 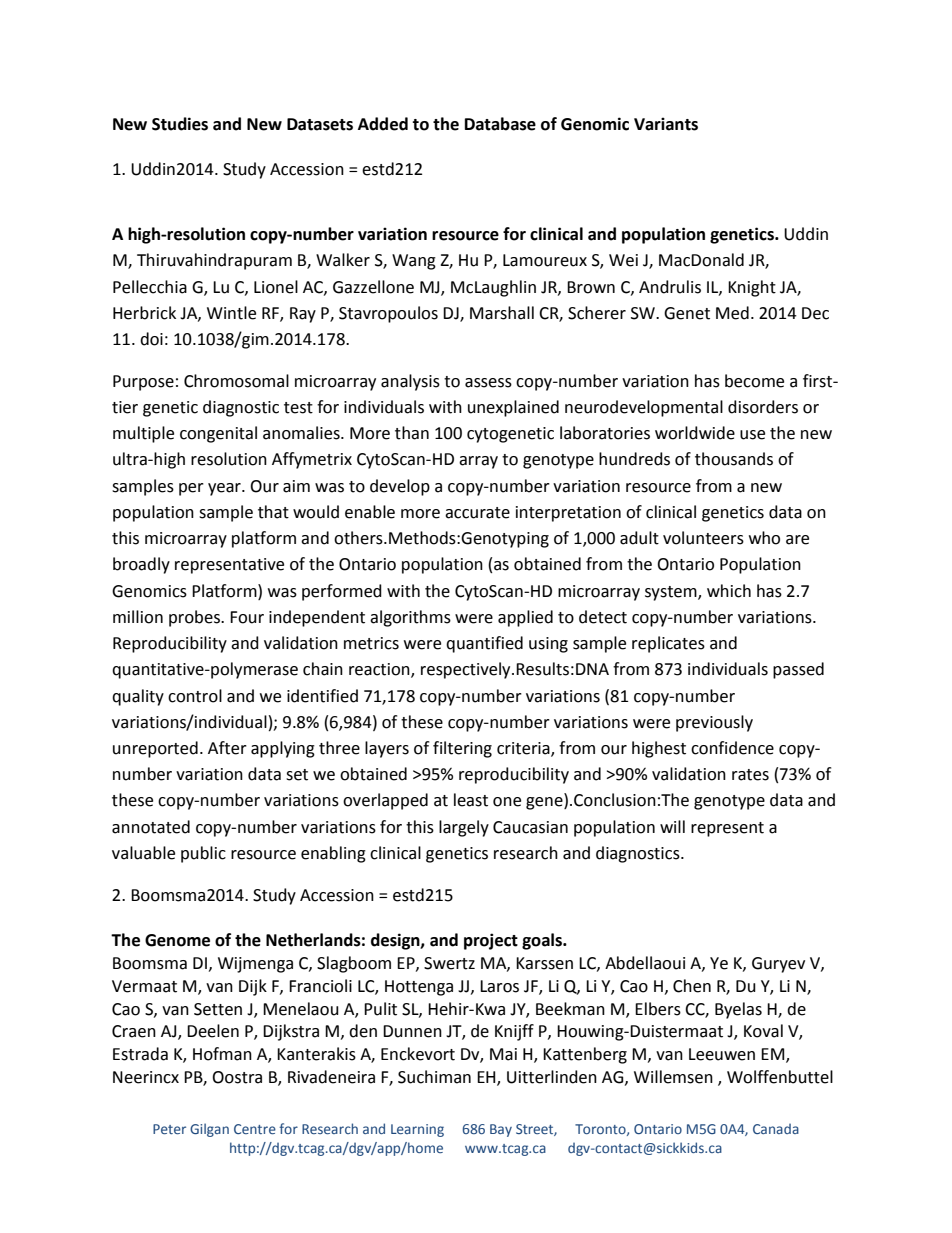 What do you see at coordinates (203, 854) in the page?
I see `public` at bounding box center [203, 854].
